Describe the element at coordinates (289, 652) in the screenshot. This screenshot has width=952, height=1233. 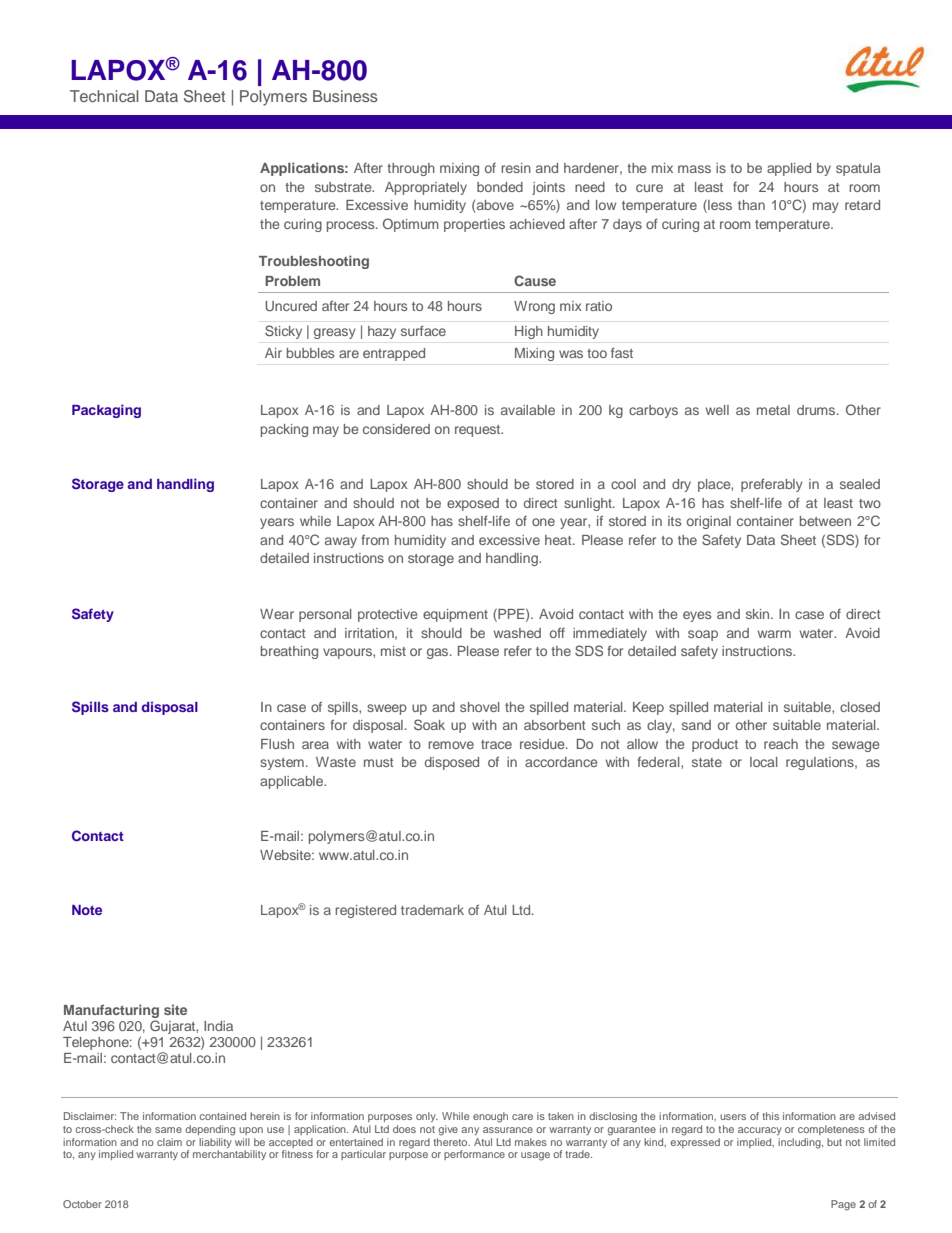
I see `breathing` at that location.
